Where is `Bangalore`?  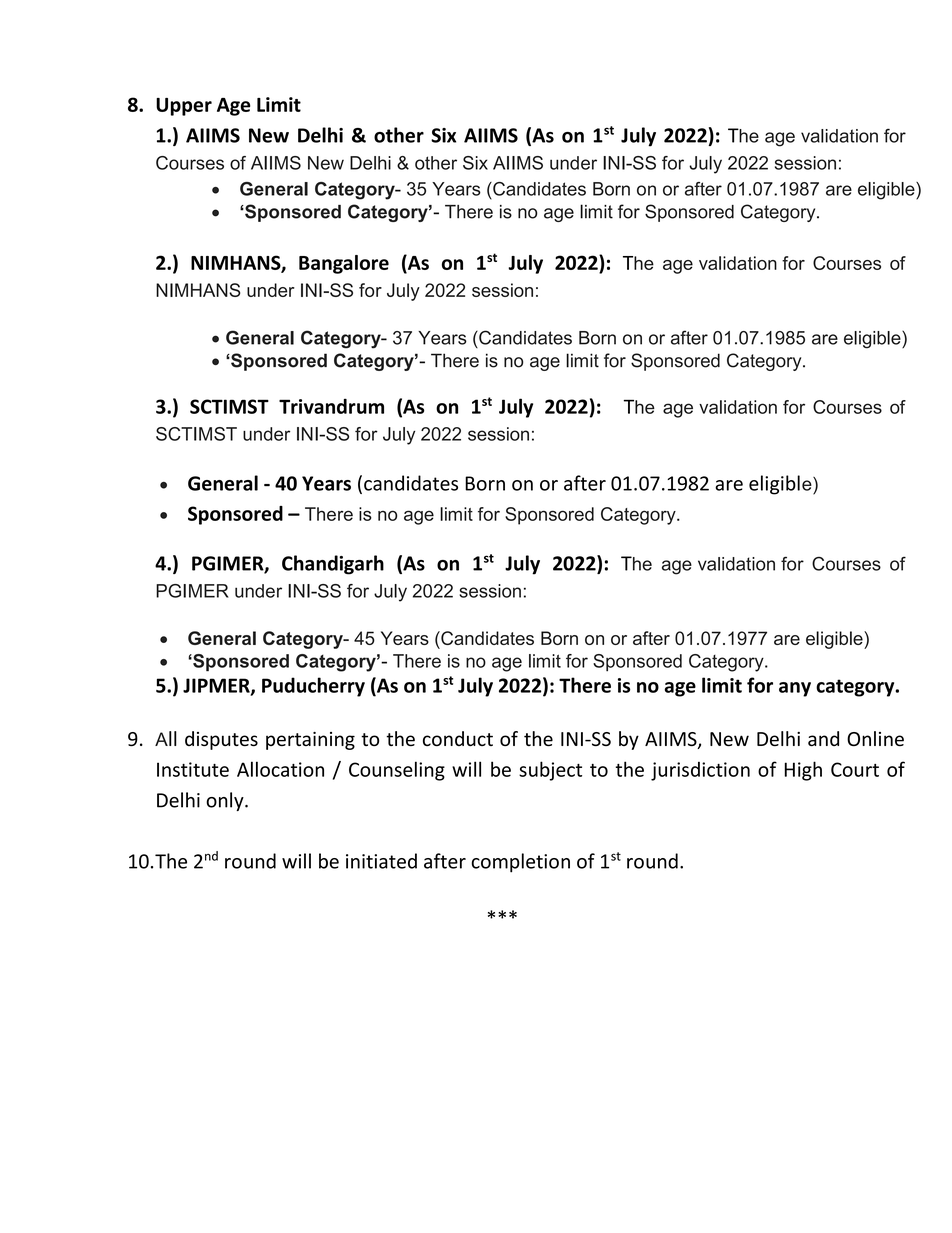
Bangalore is located at coordinates (344, 264).
